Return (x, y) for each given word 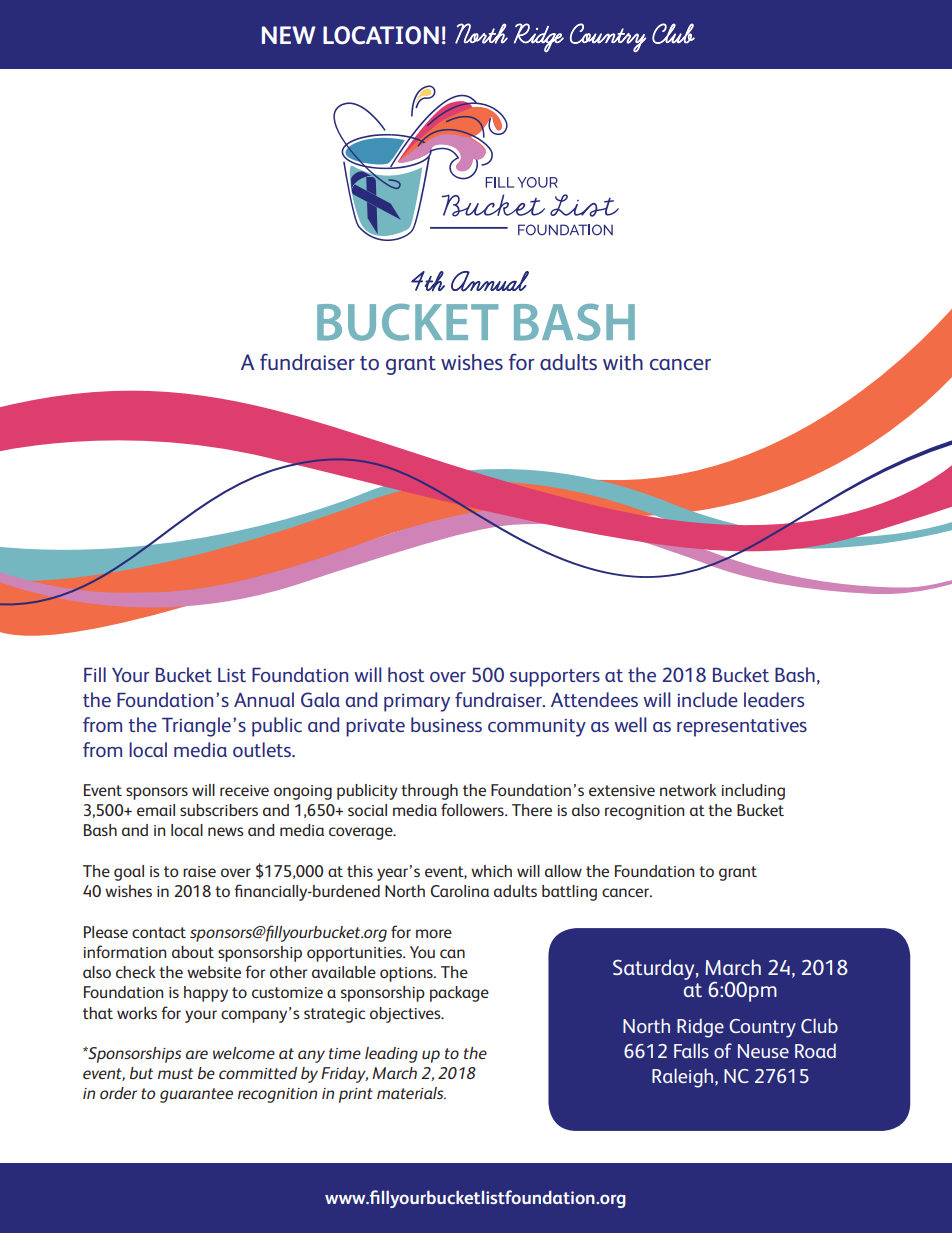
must (175, 1073)
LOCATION (381, 35)
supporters (555, 678)
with (623, 362)
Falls (691, 1050)
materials (411, 1093)
